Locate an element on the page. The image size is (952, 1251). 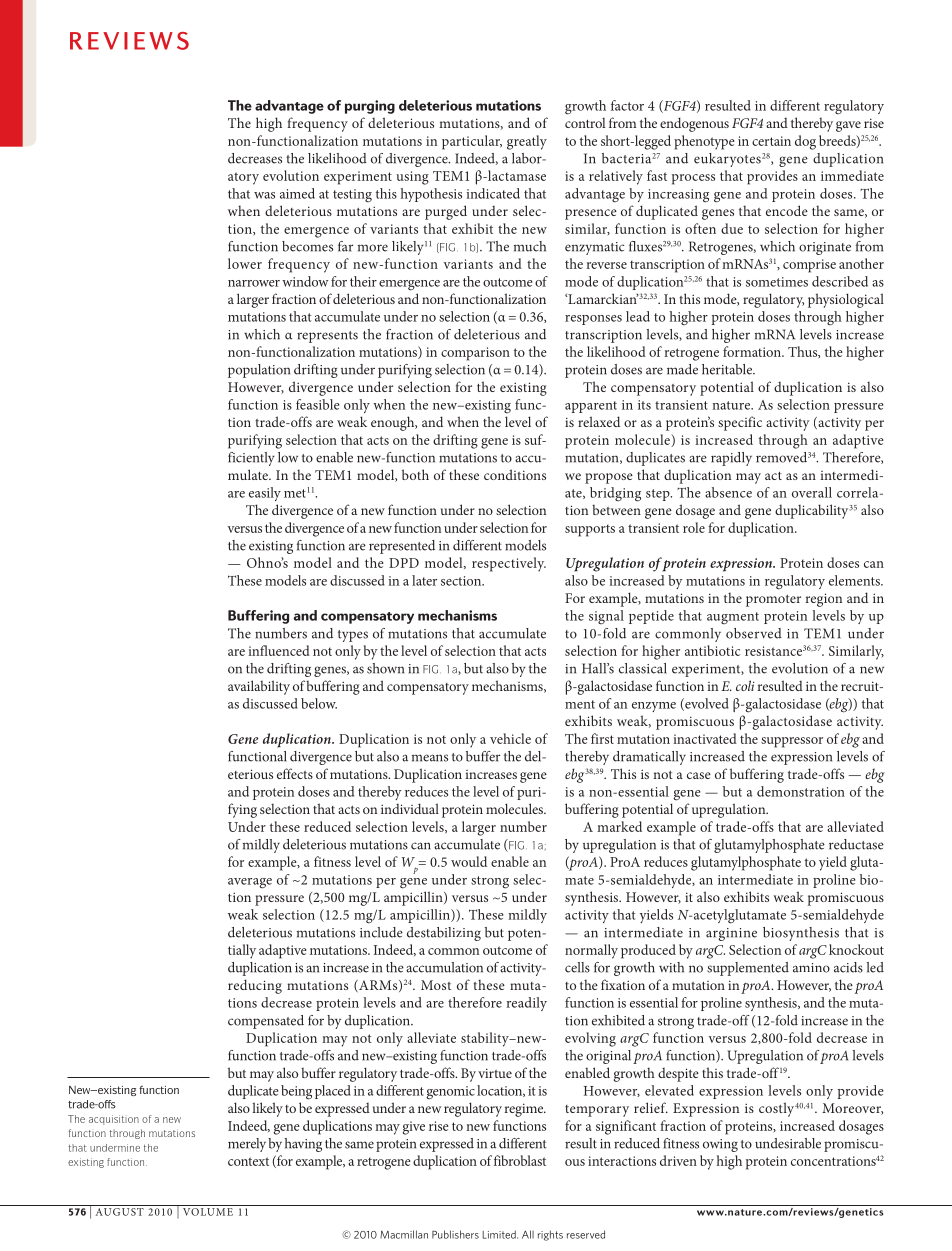
certain is located at coordinates (771, 141).
